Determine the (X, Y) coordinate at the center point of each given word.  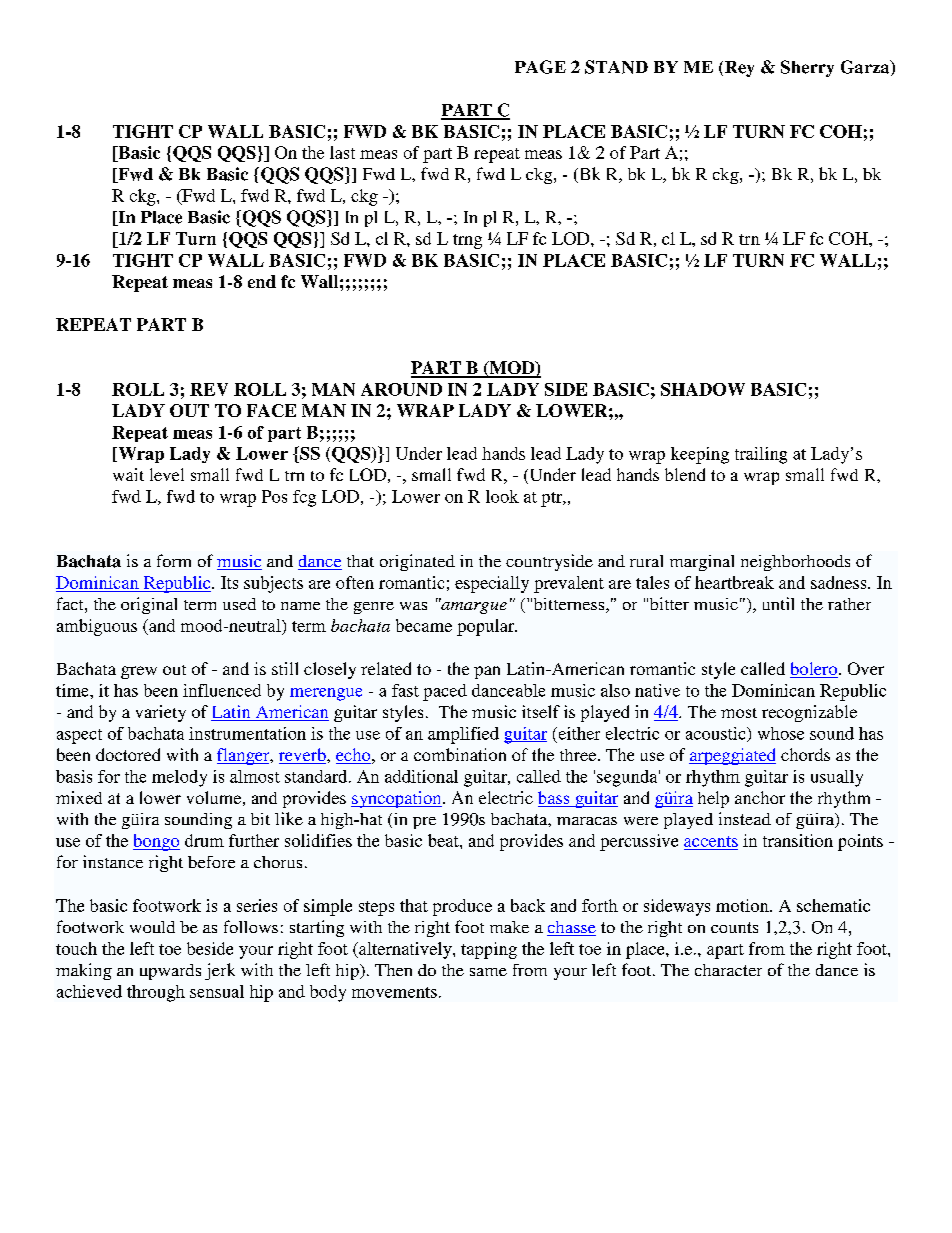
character (728, 970)
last (342, 152)
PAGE (540, 67)
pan (487, 672)
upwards (170, 972)
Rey (738, 69)
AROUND (401, 389)
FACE (271, 410)
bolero (814, 670)
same (488, 972)
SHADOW (703, 389)
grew (139, 672)
